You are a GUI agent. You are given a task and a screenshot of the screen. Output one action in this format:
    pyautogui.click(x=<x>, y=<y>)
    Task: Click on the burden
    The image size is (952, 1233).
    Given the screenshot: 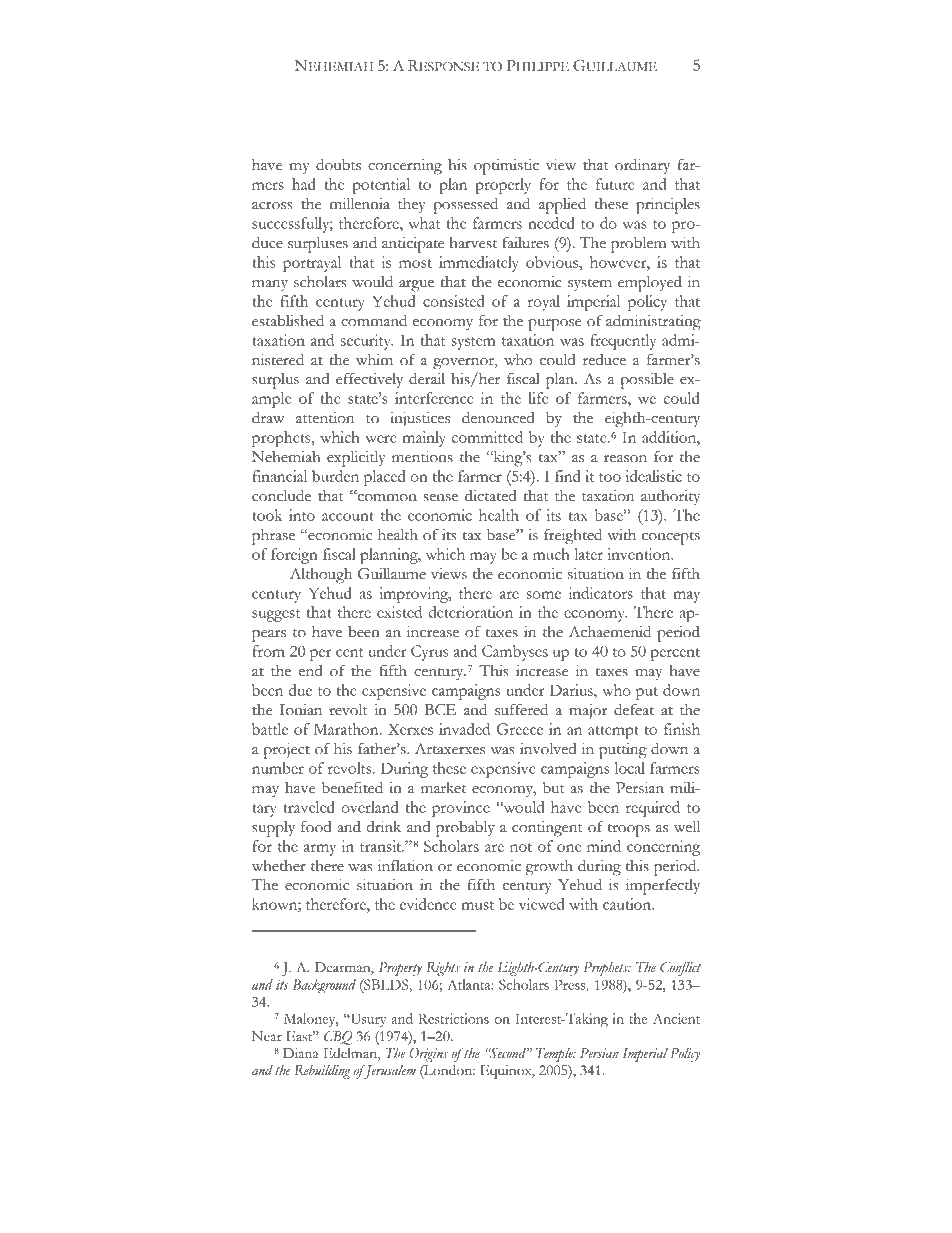 What is the action you would take?
    pyautogui.click(x=335, y=476)
